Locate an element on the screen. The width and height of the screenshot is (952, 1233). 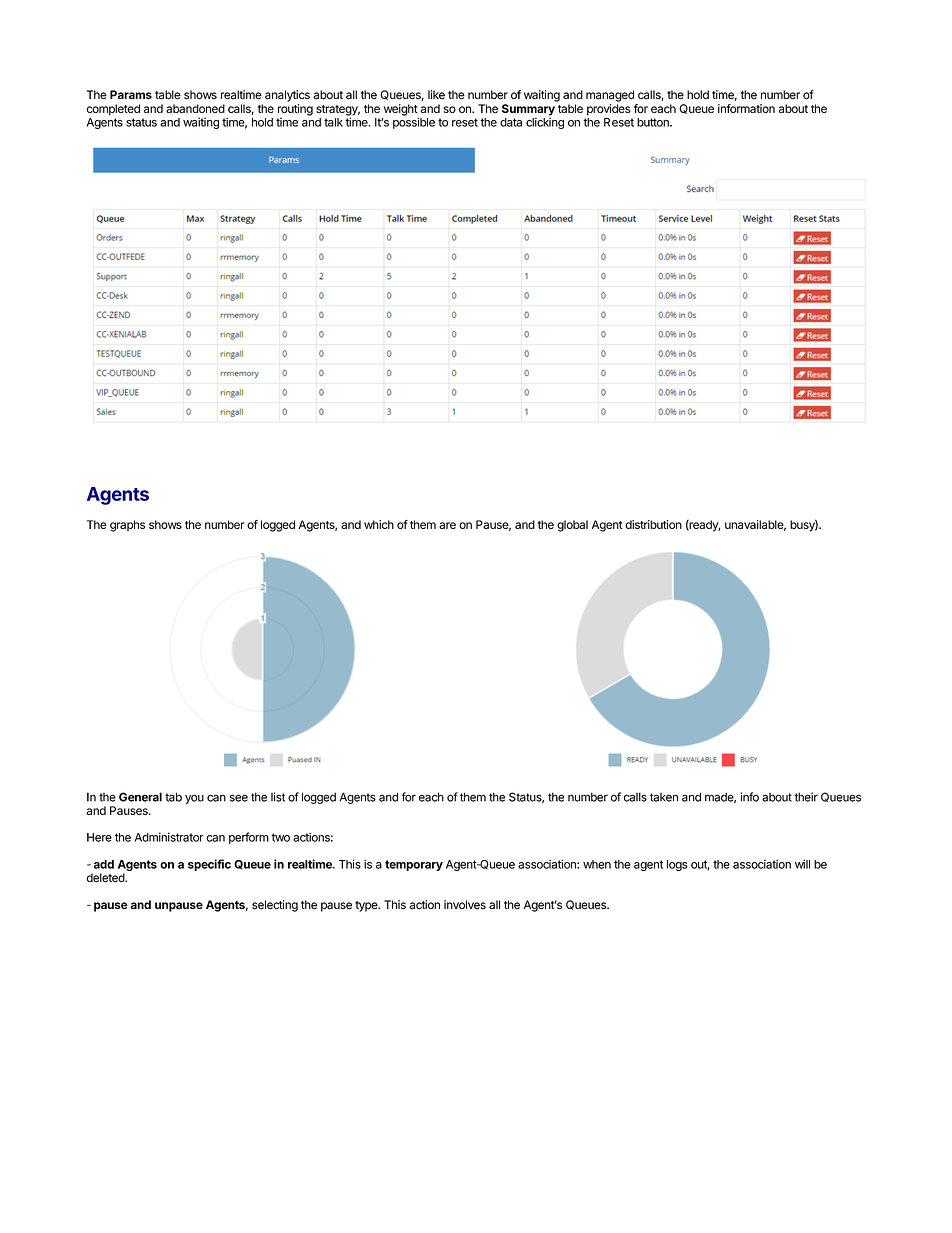
graphs is located at coordinates (127, 526).
